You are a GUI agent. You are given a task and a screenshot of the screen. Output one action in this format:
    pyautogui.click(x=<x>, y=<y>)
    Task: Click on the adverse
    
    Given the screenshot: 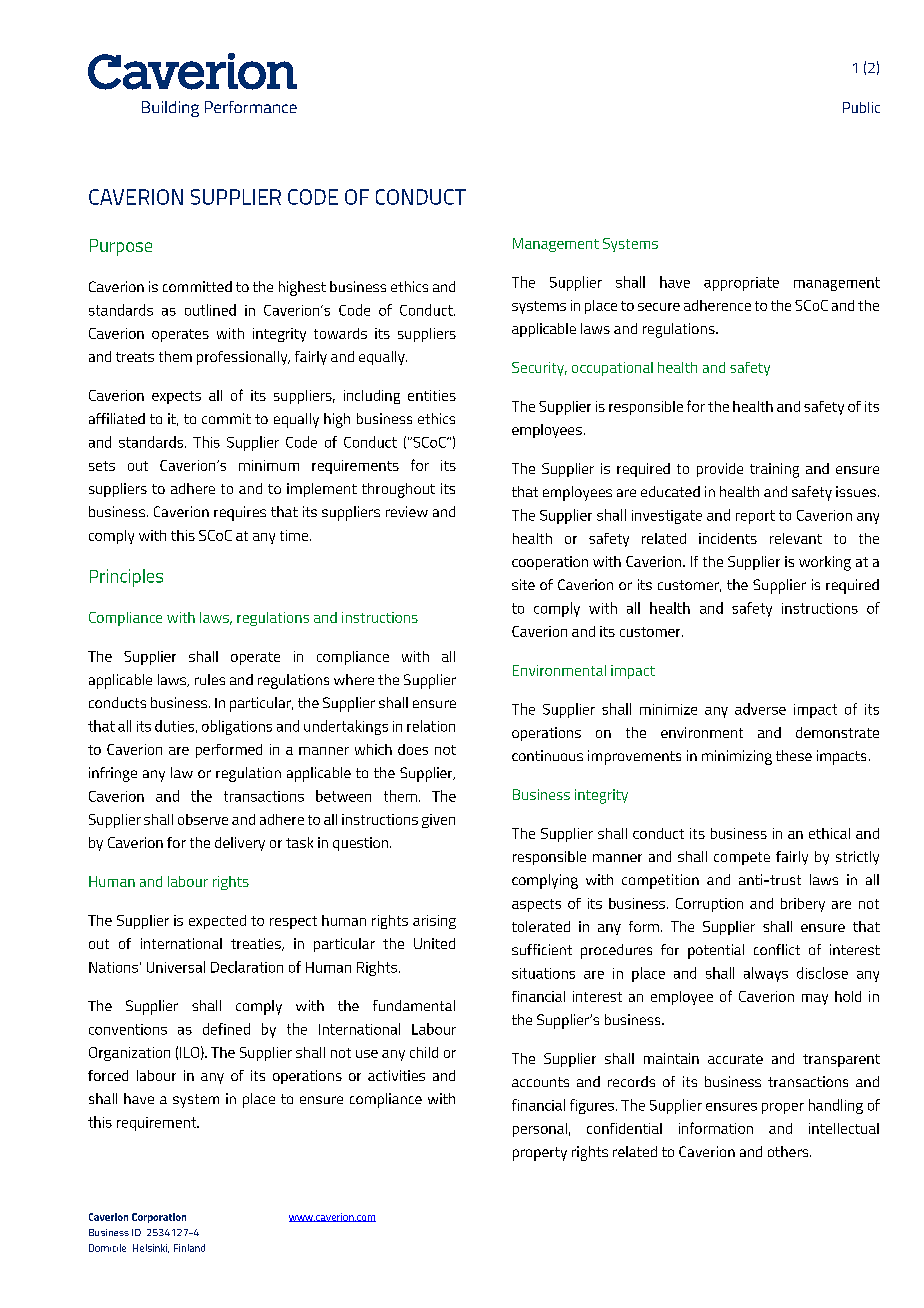 What is the action you would take?
    pyautogui.click(x=760, y=709)
